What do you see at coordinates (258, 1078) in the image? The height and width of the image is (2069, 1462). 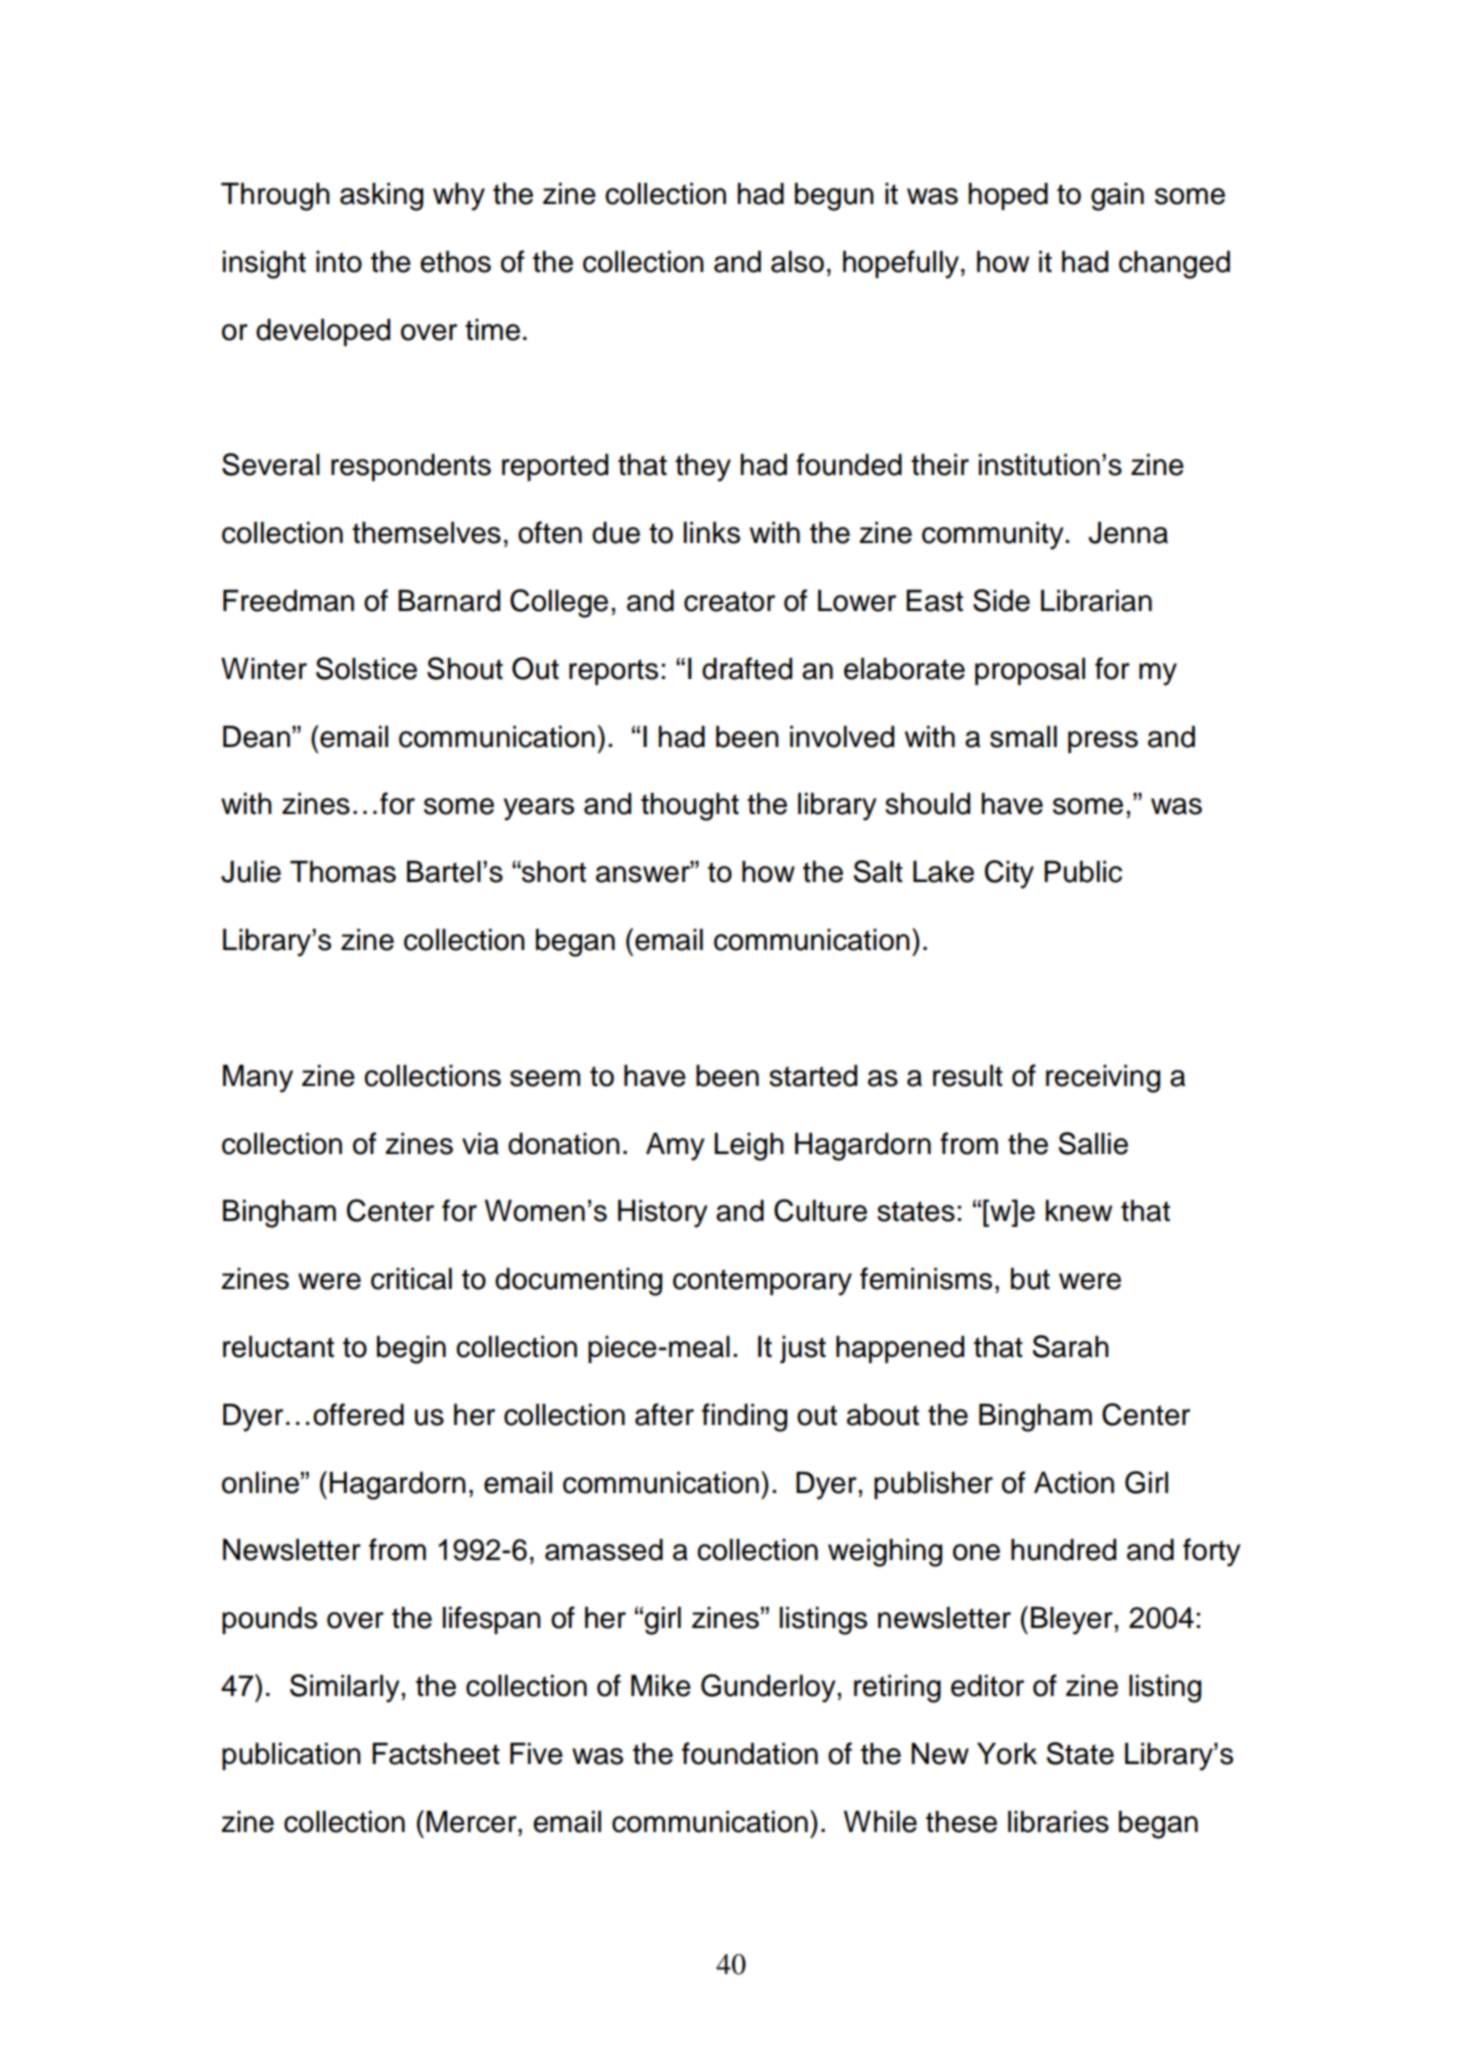 I see `Many` at bounding box center [258, 1078].
